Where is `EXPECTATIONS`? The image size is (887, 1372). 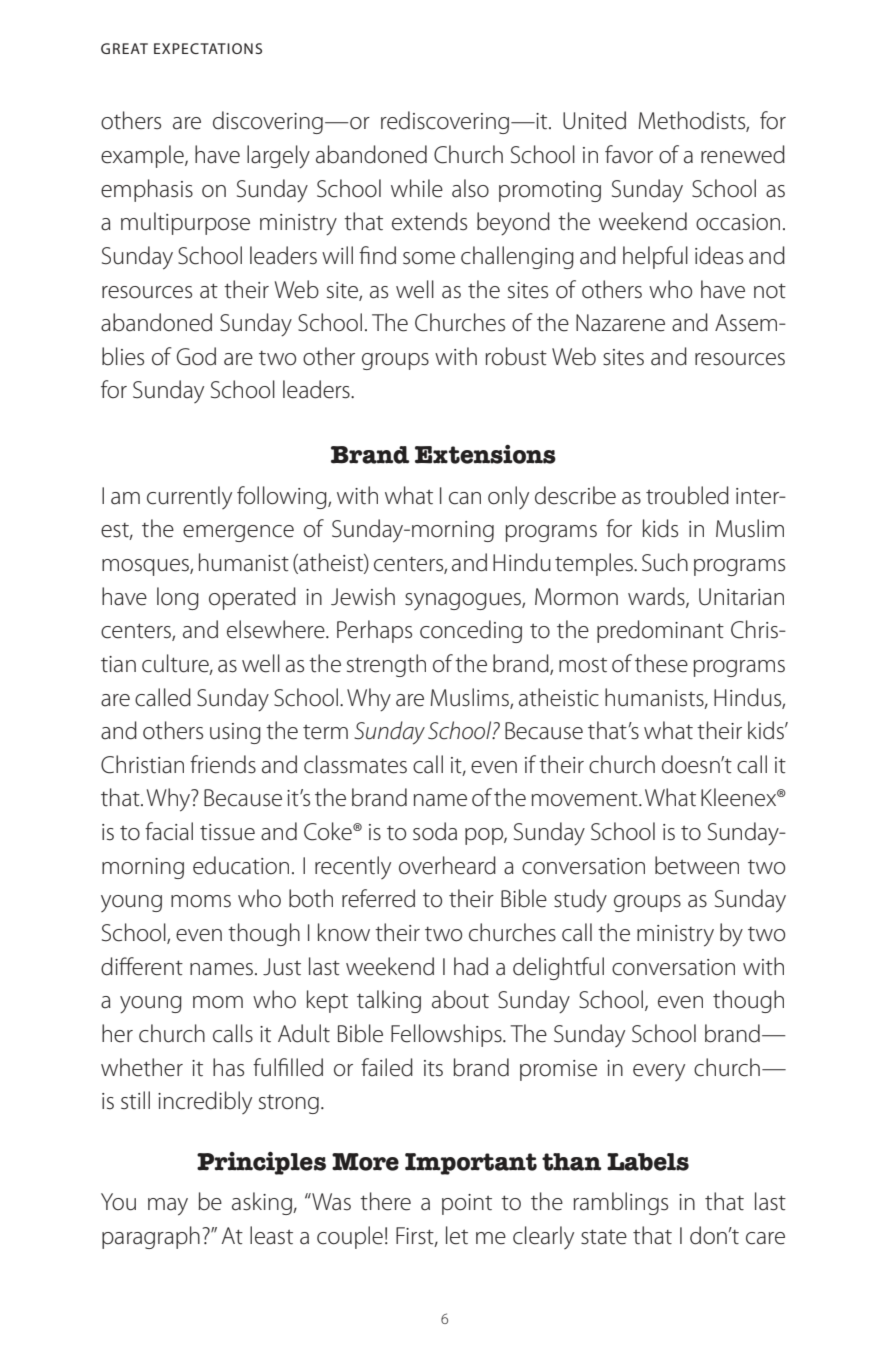
EXPECTATIONS is located at coordinates (208, 48).
